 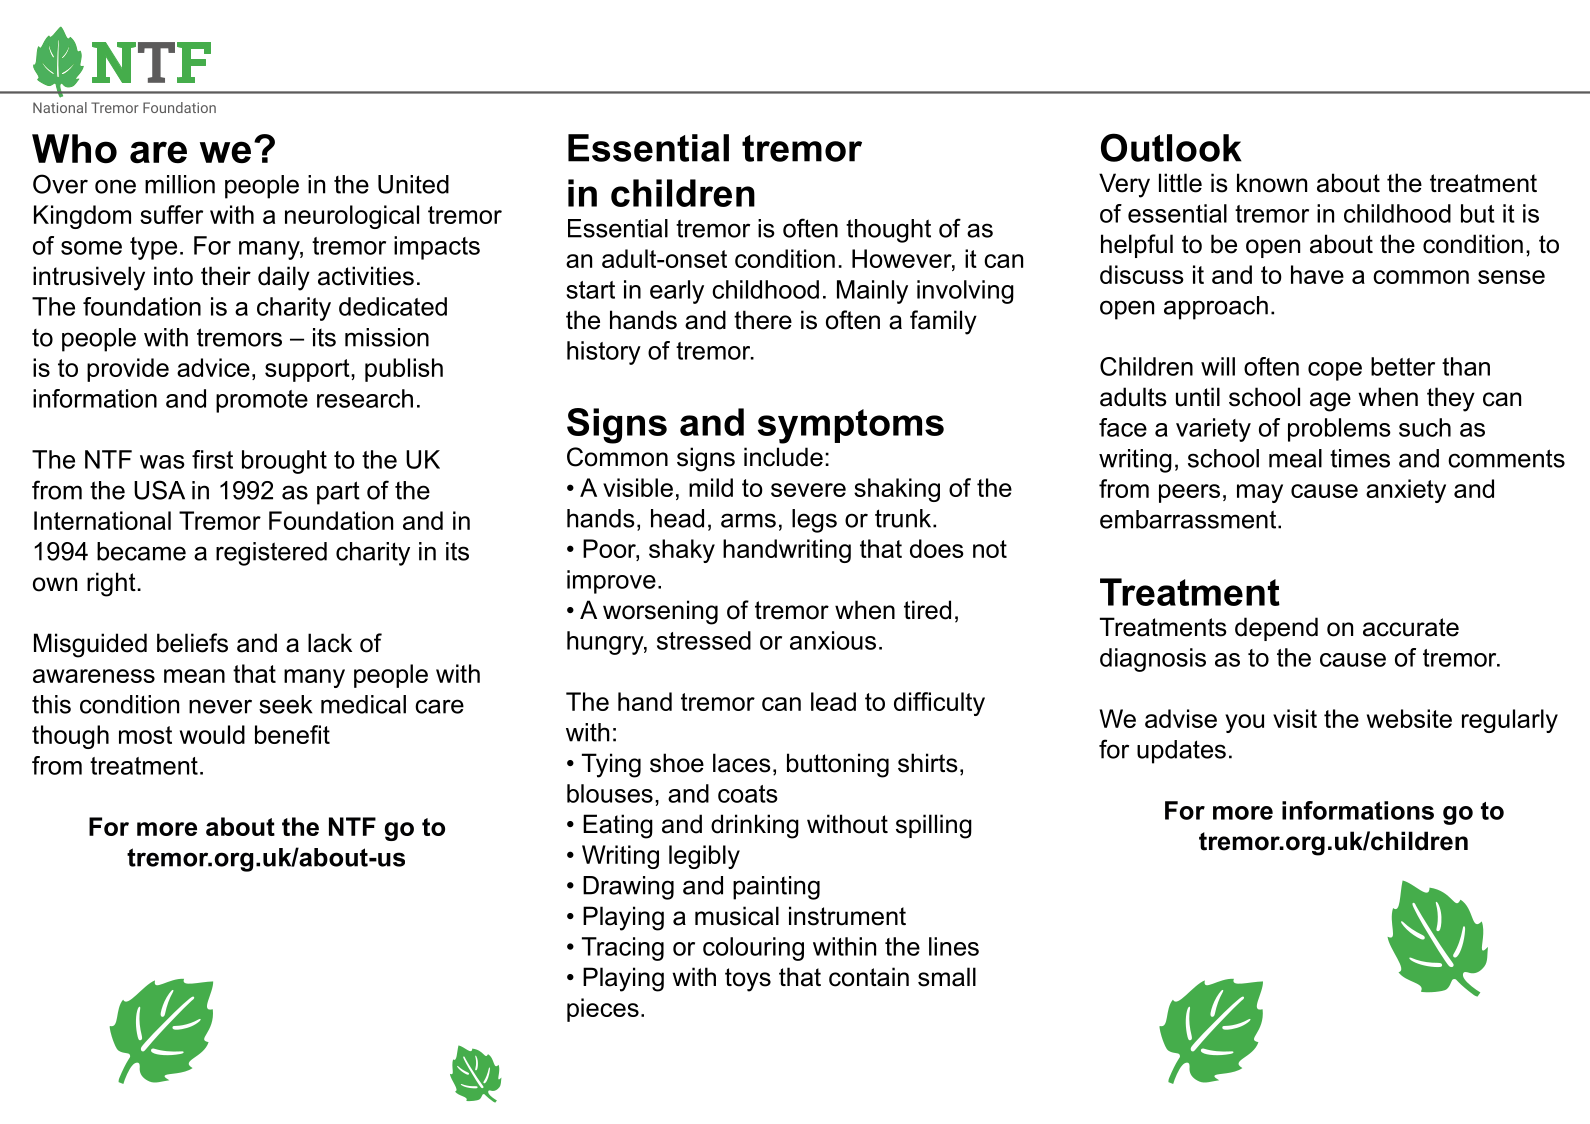 What do you see at coordinates (1124, 185) in the screenshot?
I see `Very` at bounding box center [1124, 185].
